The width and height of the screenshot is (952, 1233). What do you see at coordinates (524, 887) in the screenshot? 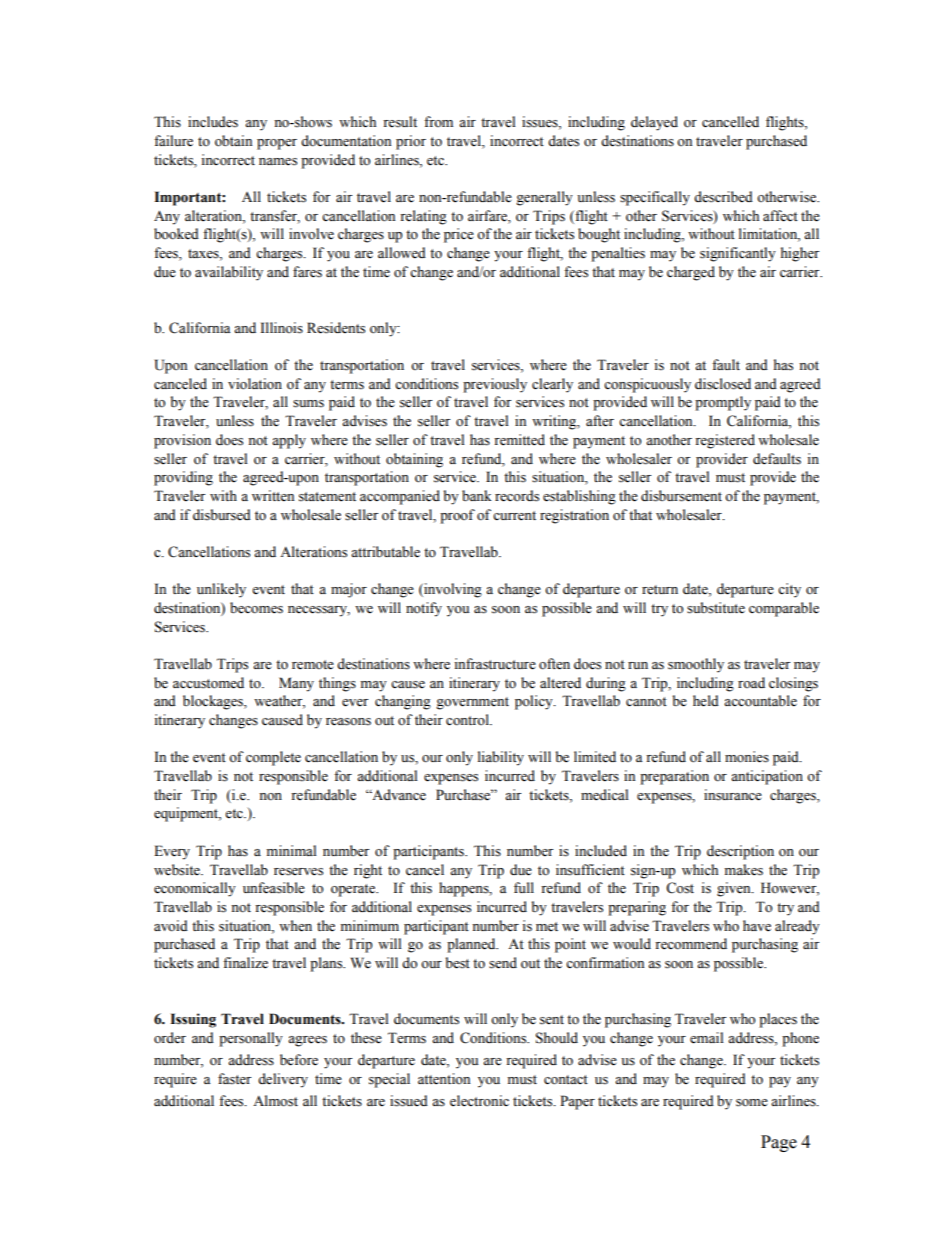
I see `full` at bounding box center [524, 887].
